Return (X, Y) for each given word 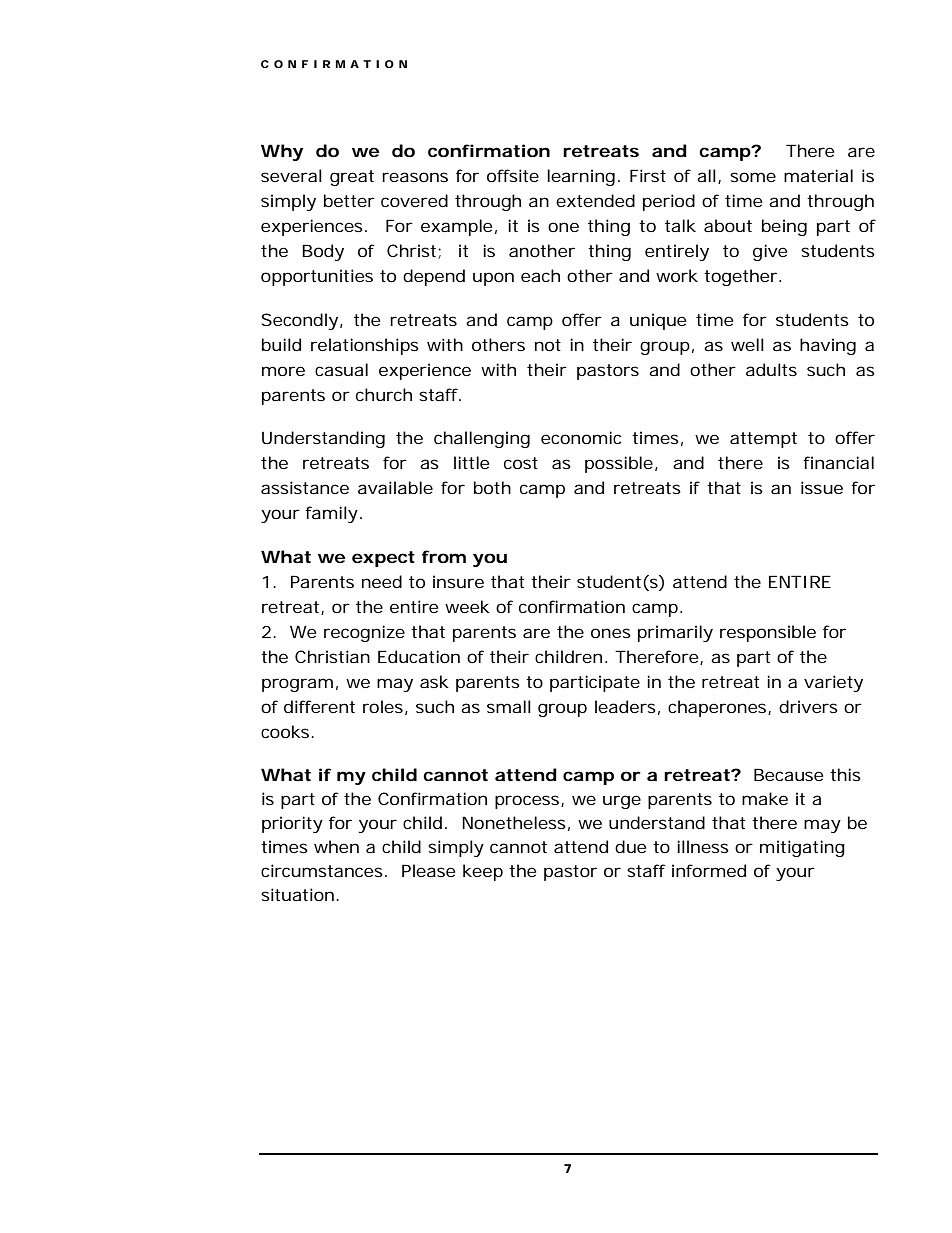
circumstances (323, 870)
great (352, 178)
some (753, 177)
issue (822, 487)
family (331, 514)
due (630, 846)
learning (581, 177)
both (492, 487)
